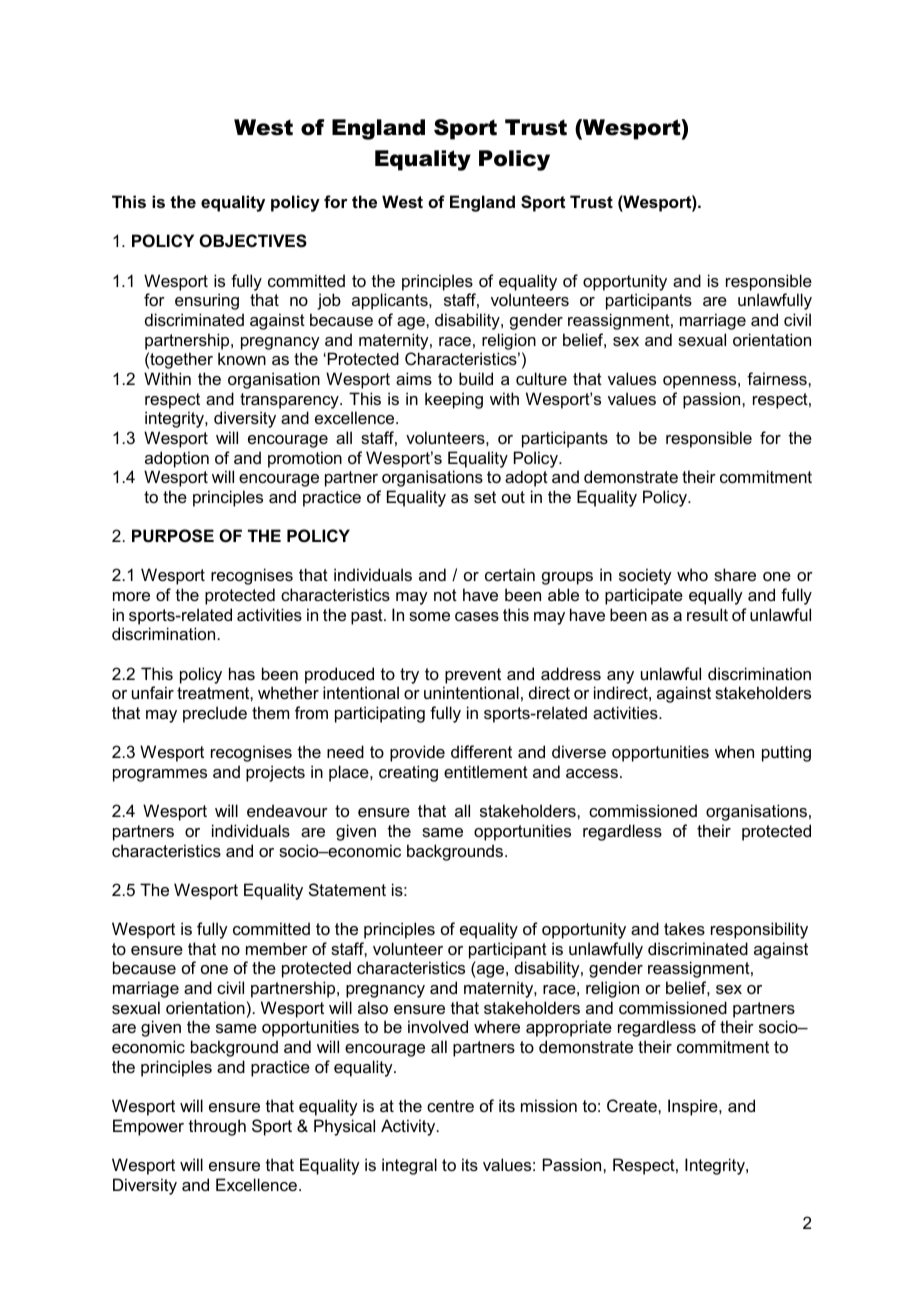 The height and width of the document is (1308, 924). I want to click on ensuring, so click(207, 301).
